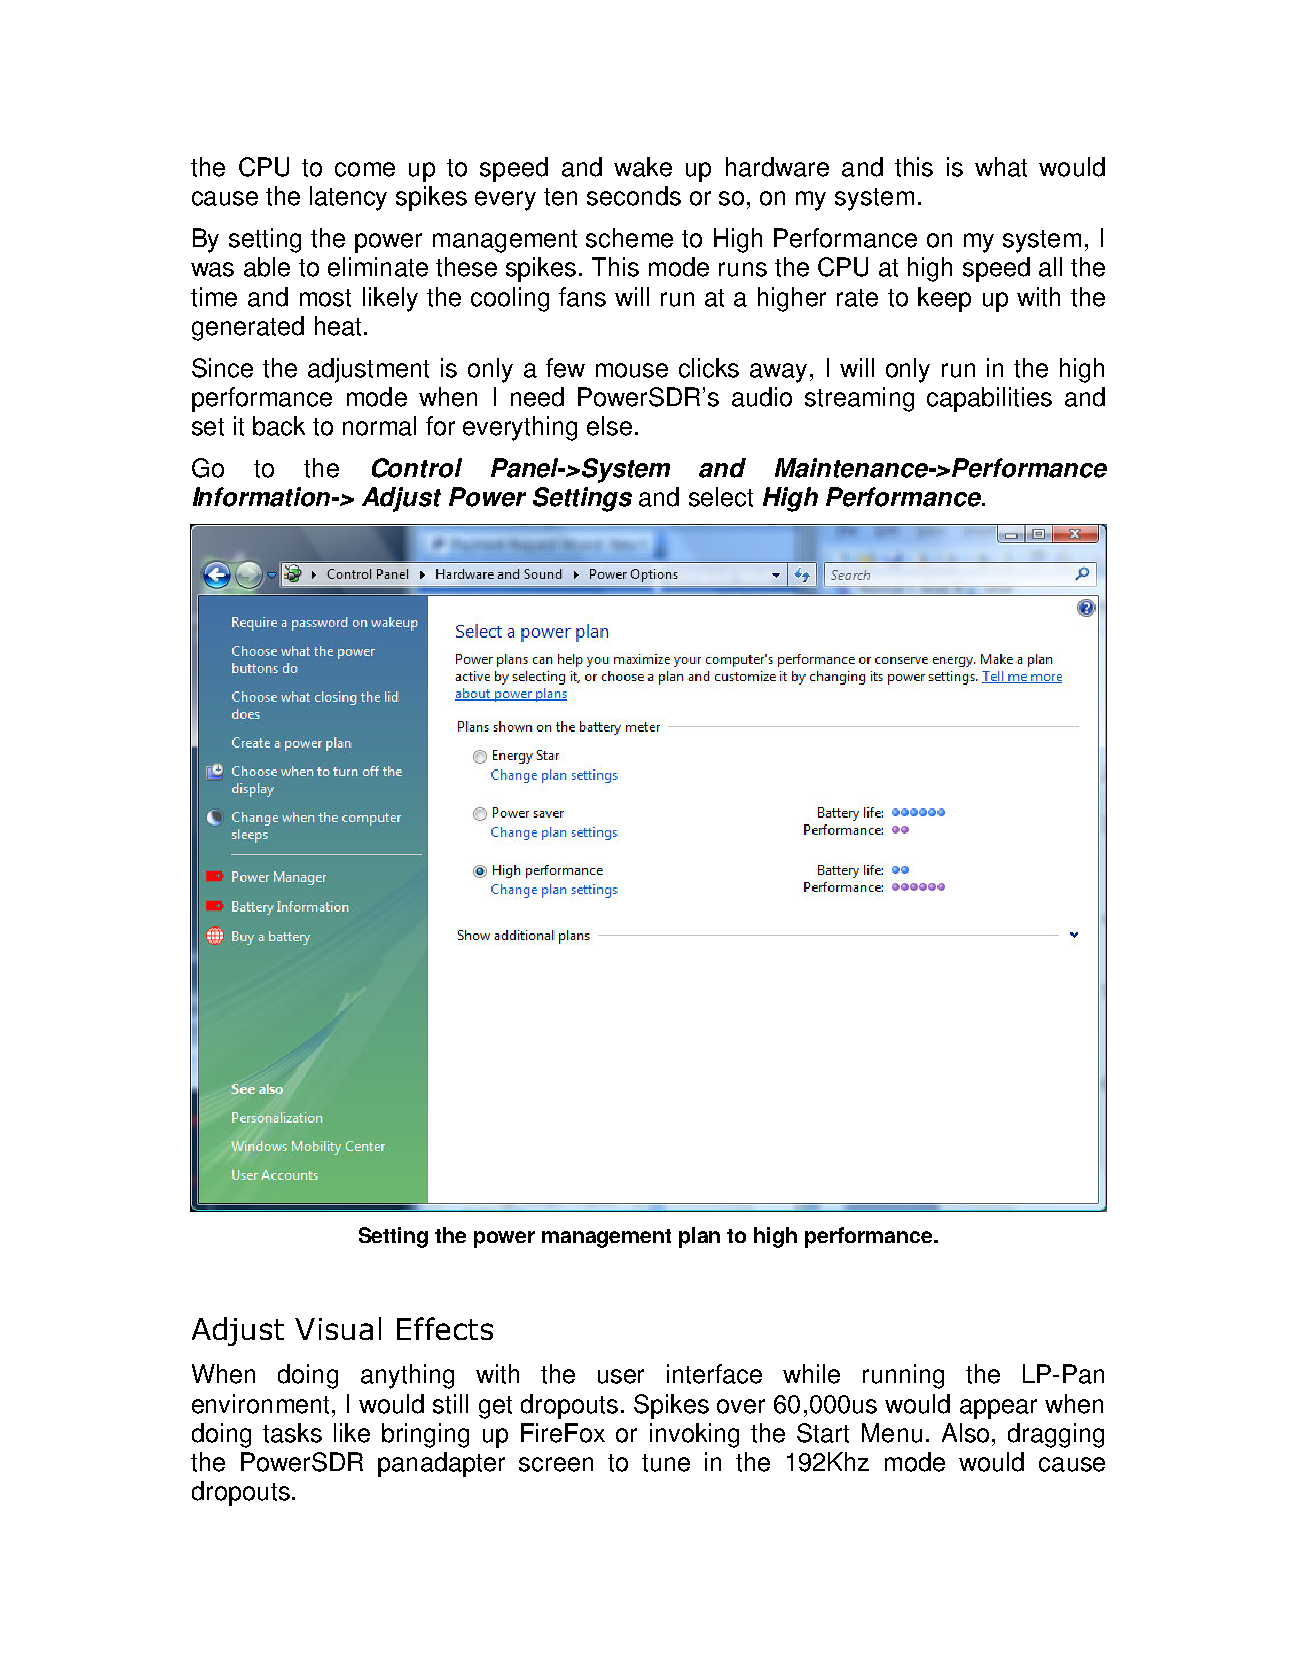  What do you see at coordinates (721, 497) in the screenshot?
I see `select` at bounding box center [721, 497].
